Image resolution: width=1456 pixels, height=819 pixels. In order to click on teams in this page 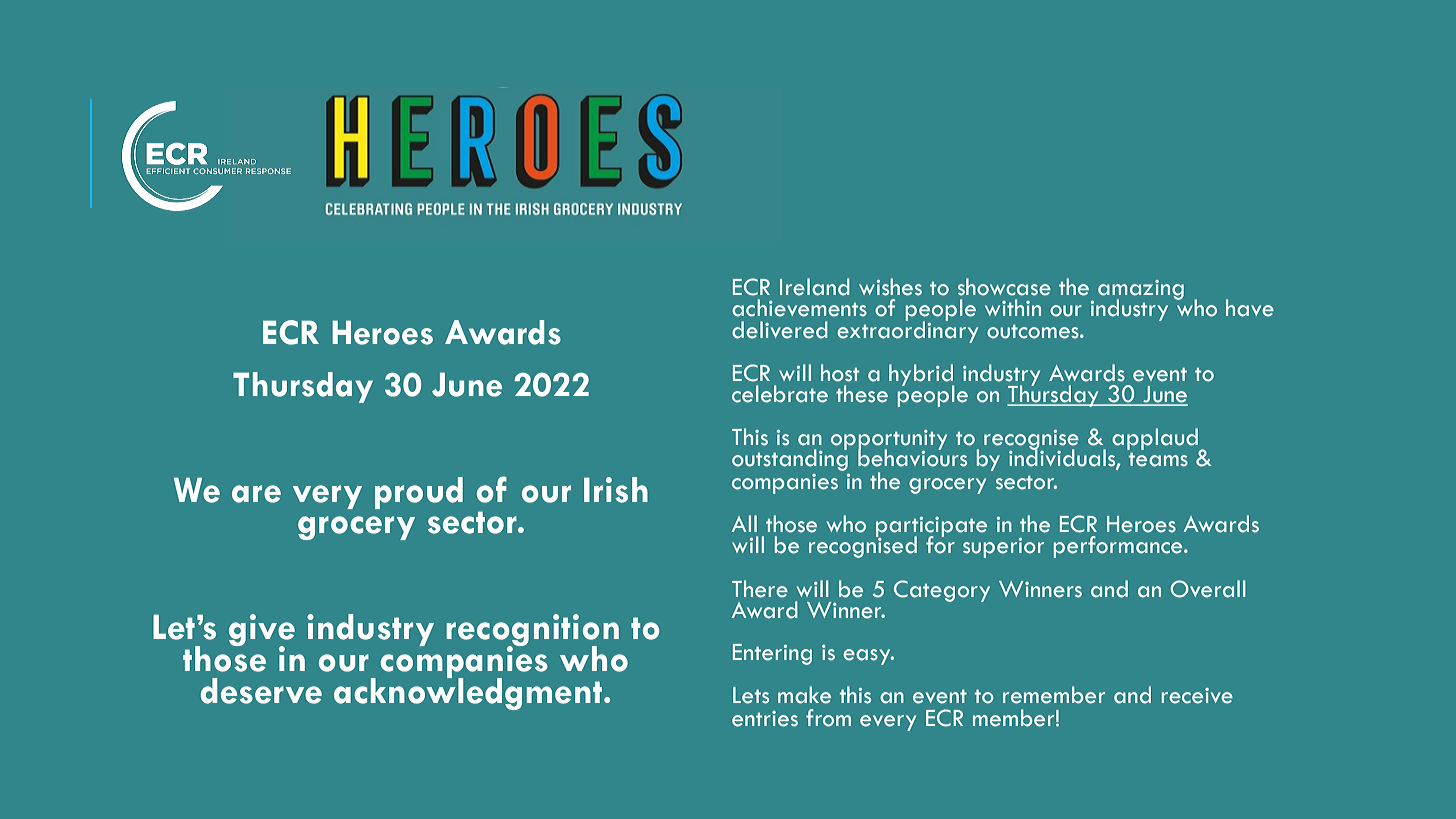, I will do `click(1158, 460)`.
